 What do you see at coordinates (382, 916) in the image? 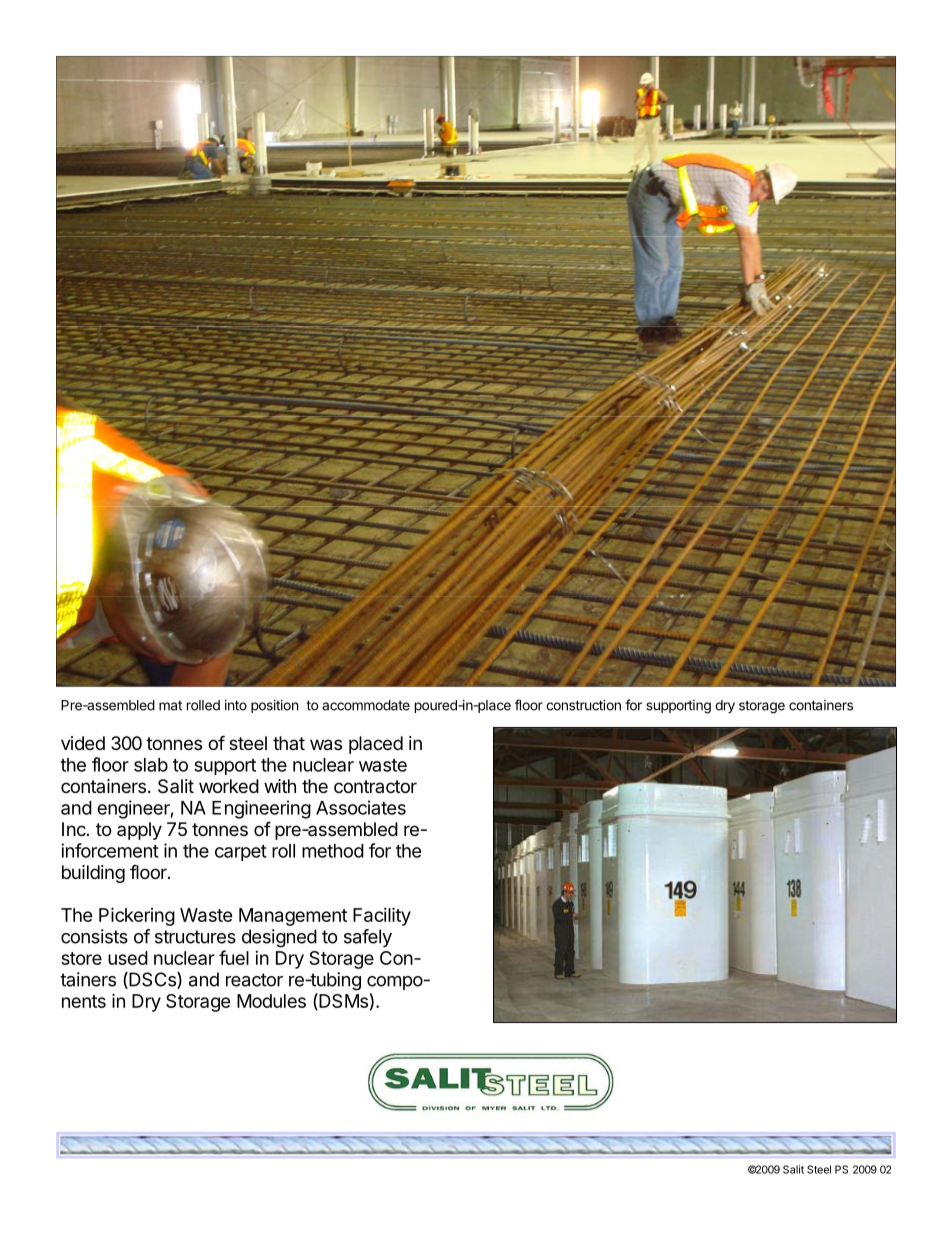
I see `Facility` at bounding box center [382, 916].
